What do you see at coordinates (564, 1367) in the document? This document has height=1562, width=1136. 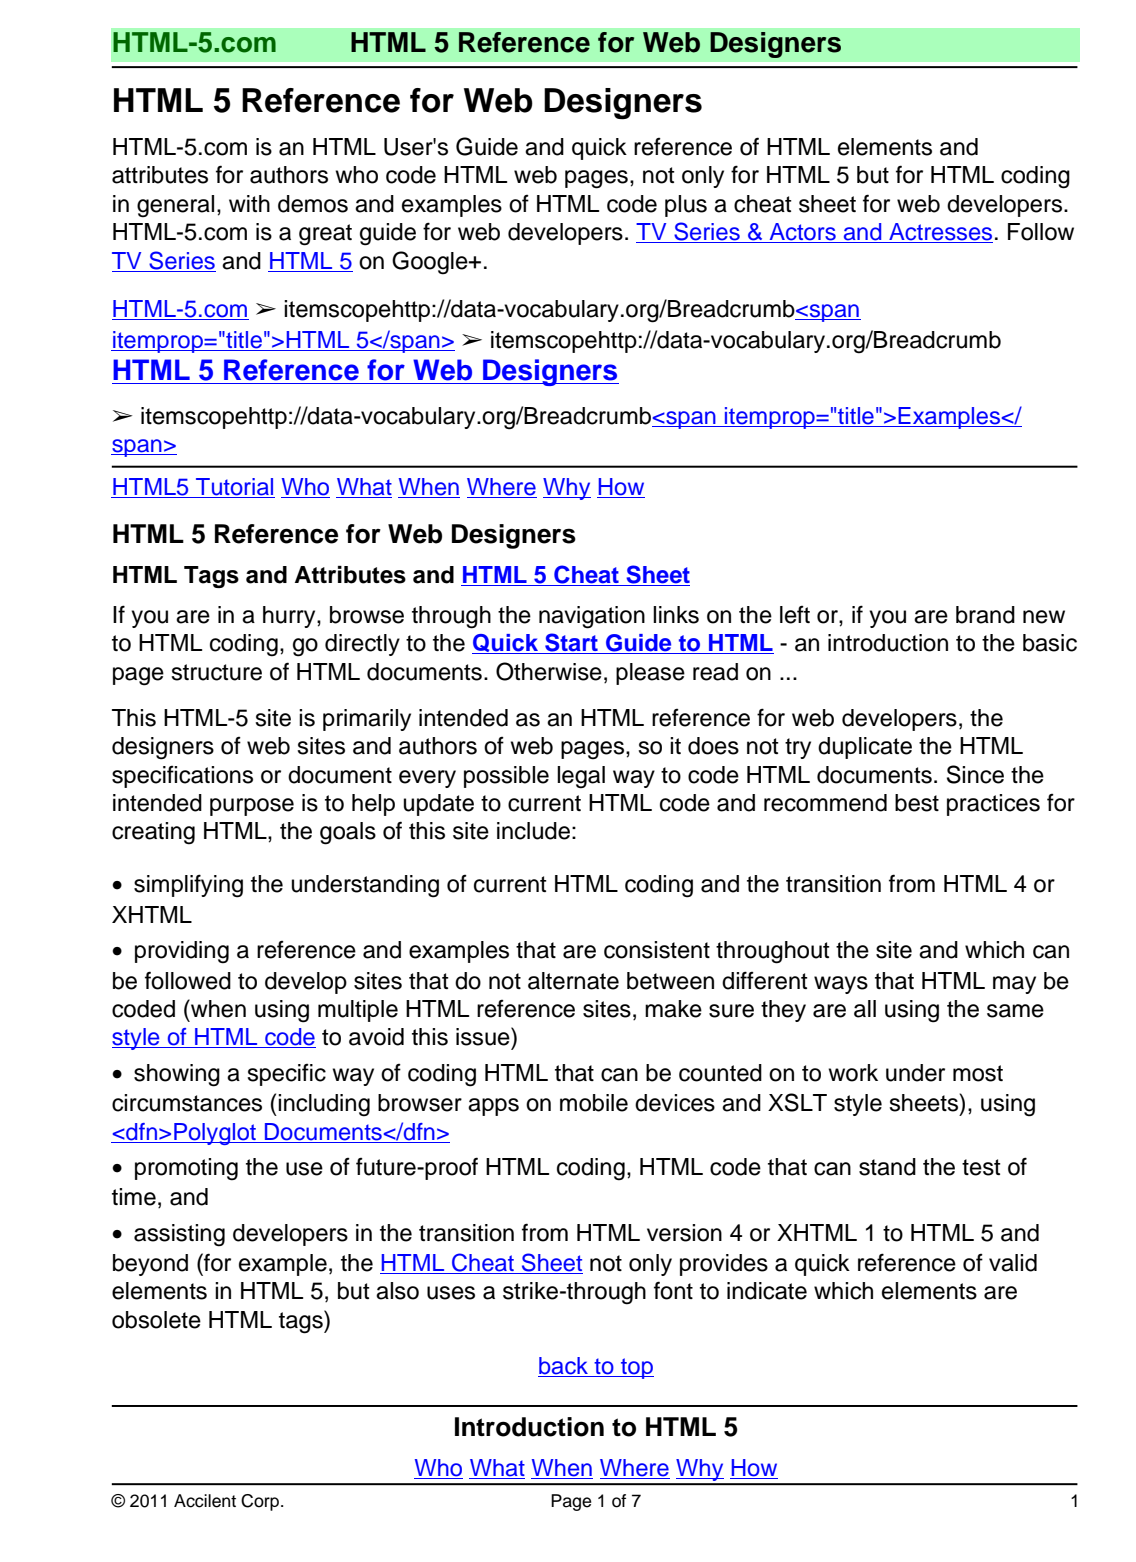 I see `back` at bounding box center [564, 1367].
